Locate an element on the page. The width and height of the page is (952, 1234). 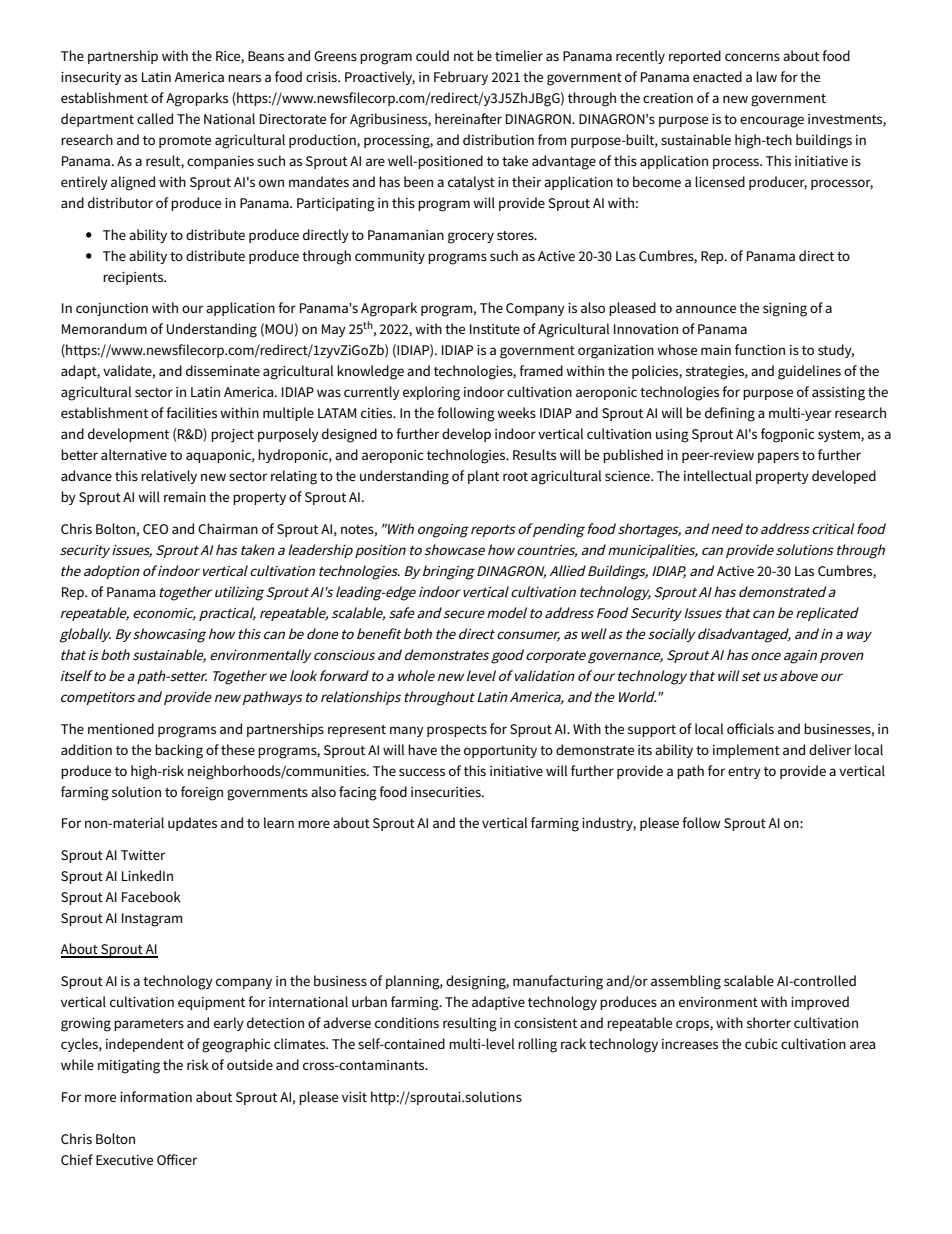
not is located at coordinates (464, 56).
